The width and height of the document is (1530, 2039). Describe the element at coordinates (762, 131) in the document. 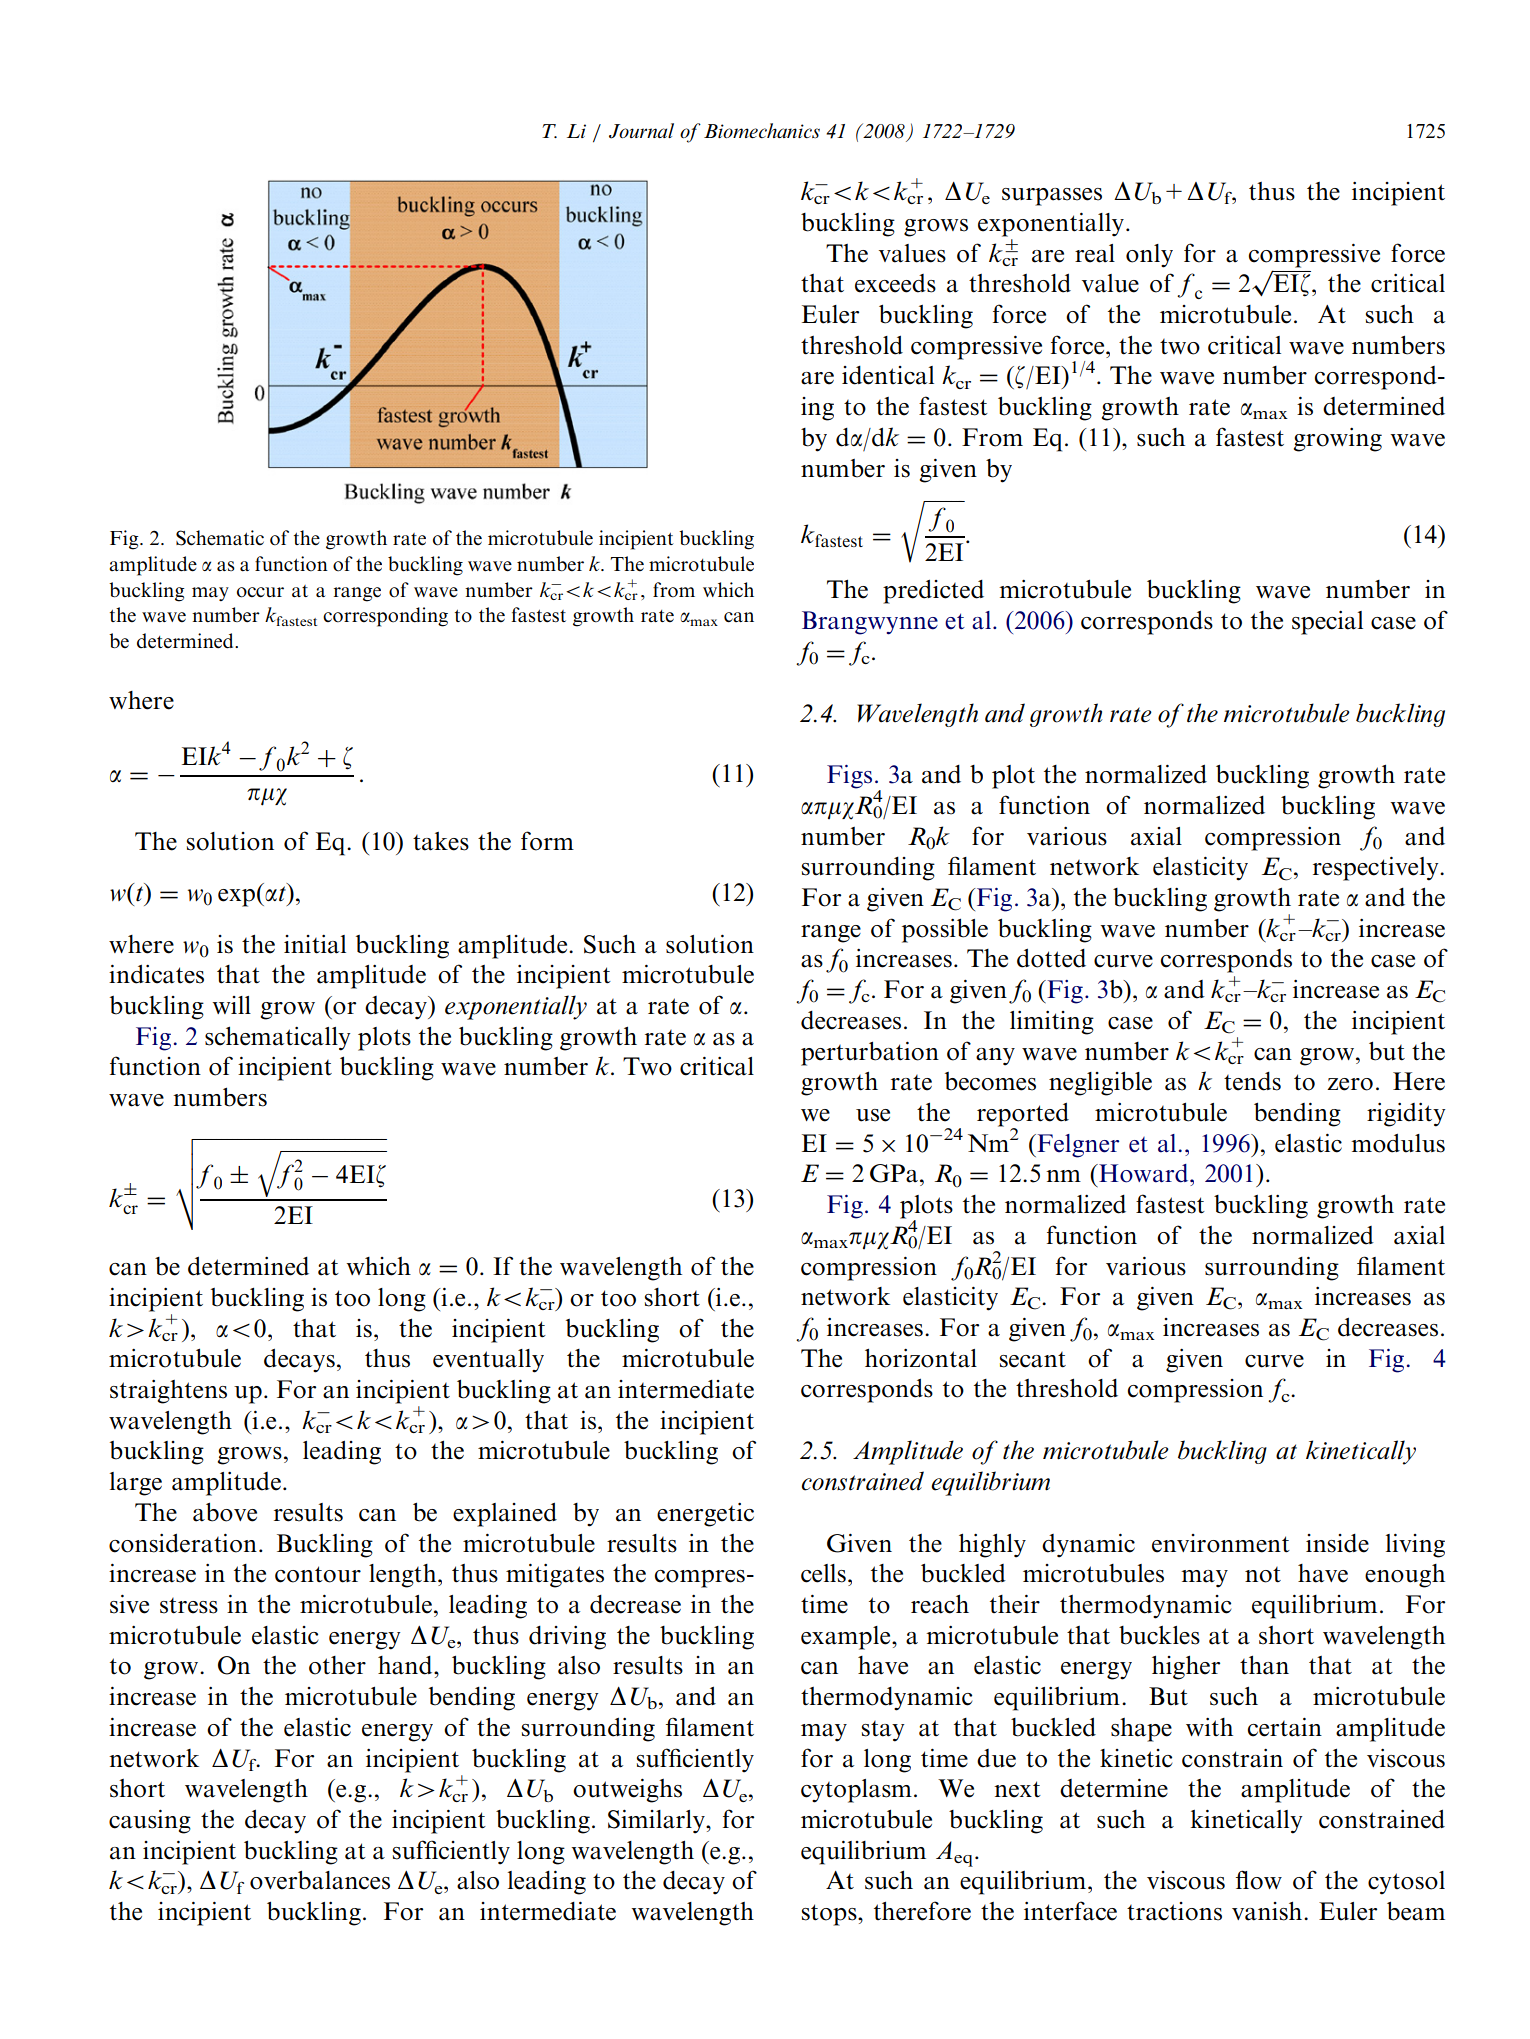

I see `Biomechanics` at that location.
